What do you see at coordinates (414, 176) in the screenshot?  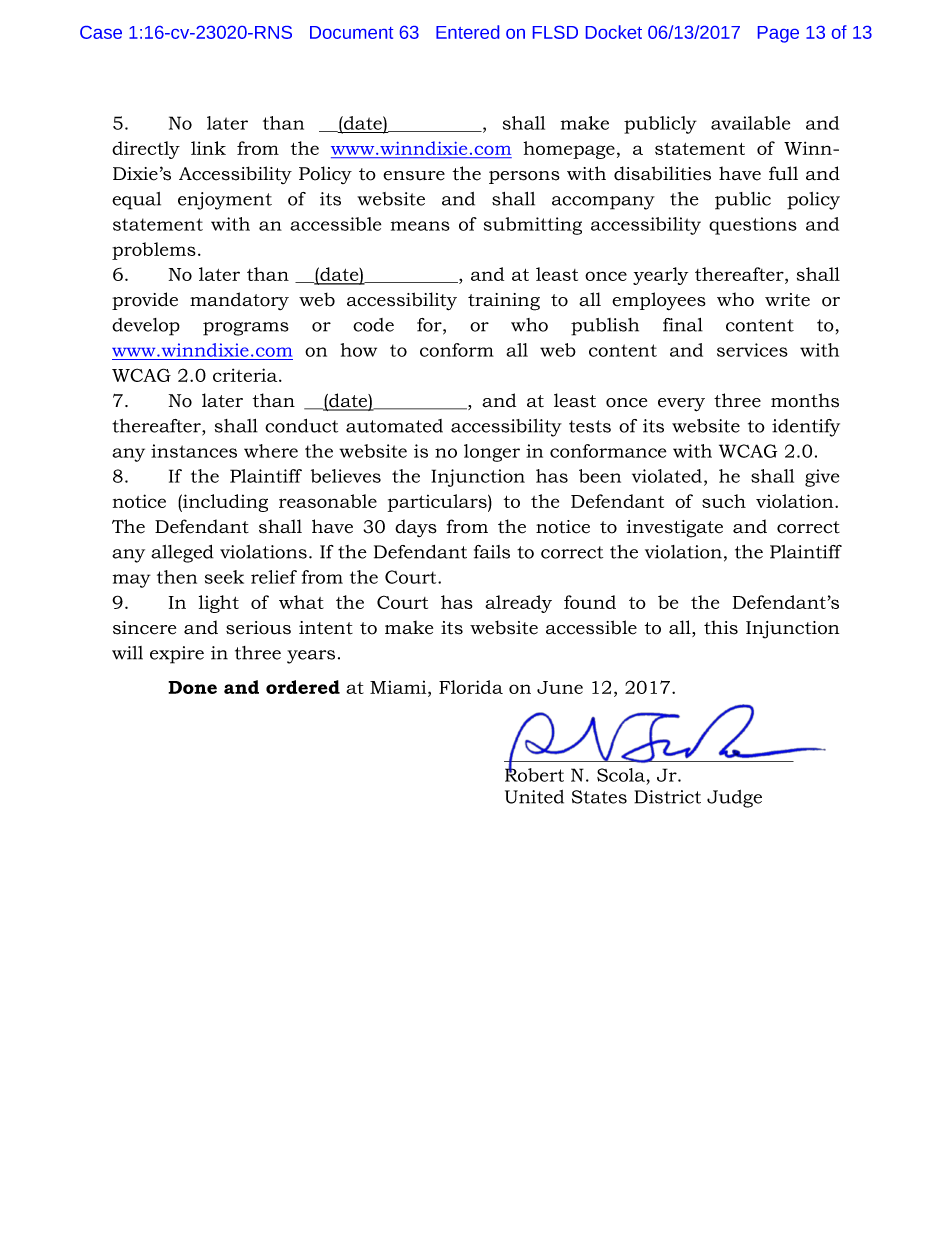 I see `ensure` at bounding box center [414, 176].
